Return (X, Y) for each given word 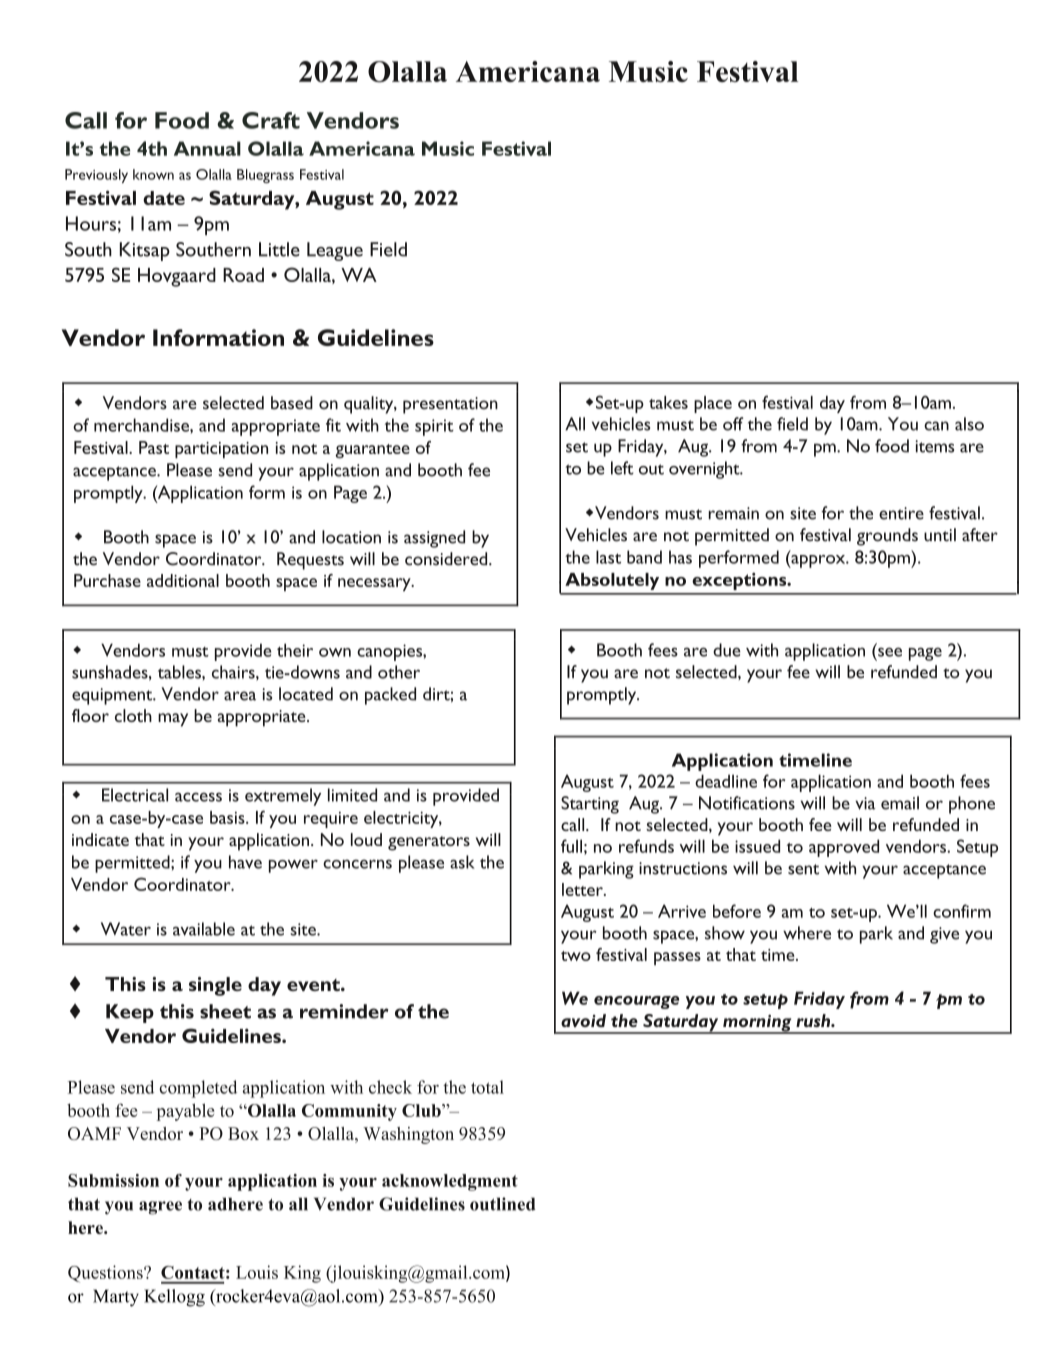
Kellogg (174, 1298)
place (713, 404)
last (608, 557)
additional (183, 580)
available (204, 929)
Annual (207, 148)
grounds (887, 537)
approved (844, 848)
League (335, 251)
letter (583, 889)
